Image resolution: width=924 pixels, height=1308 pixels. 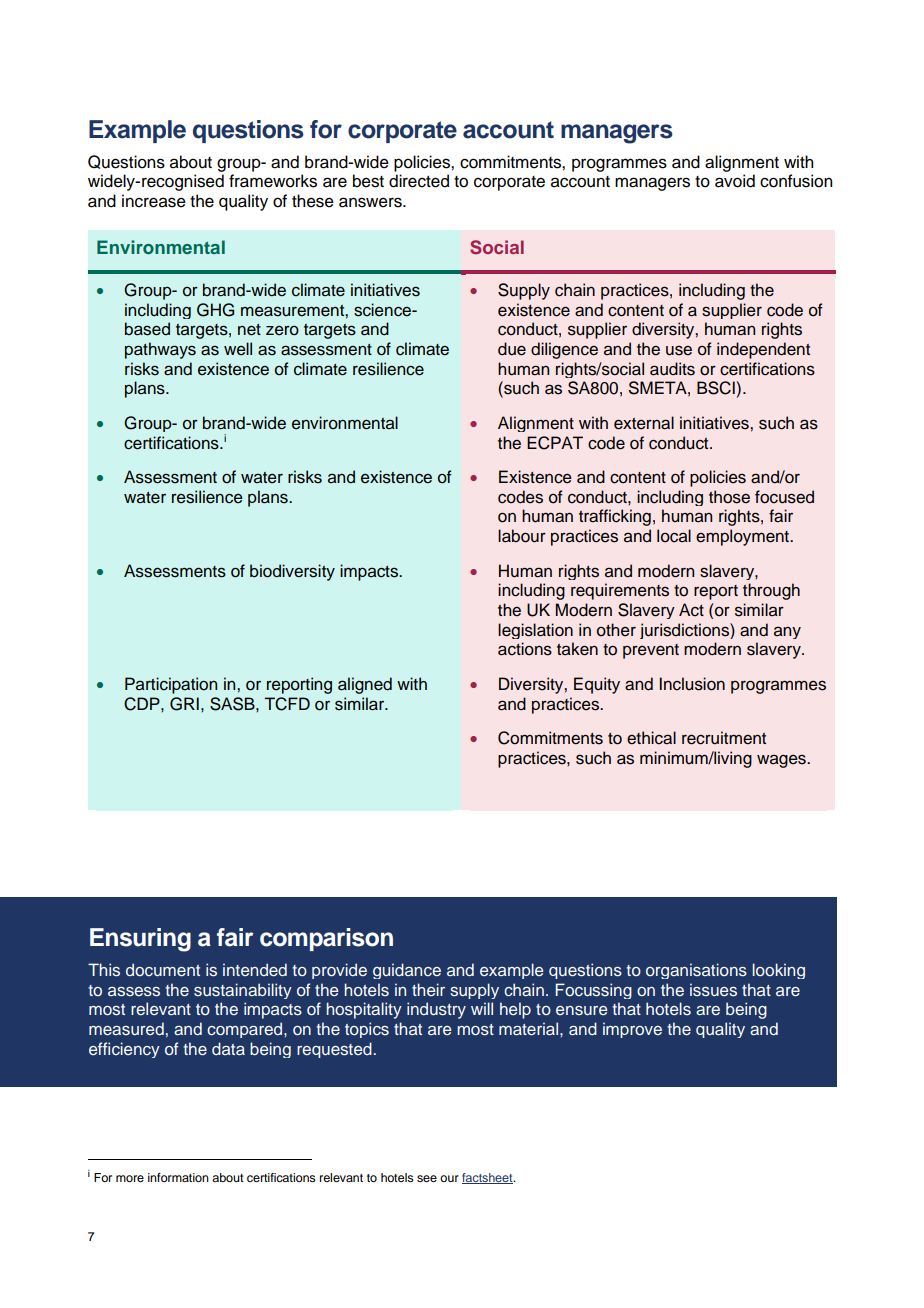 I want to click on avoid, so click(x=735, y=181).
